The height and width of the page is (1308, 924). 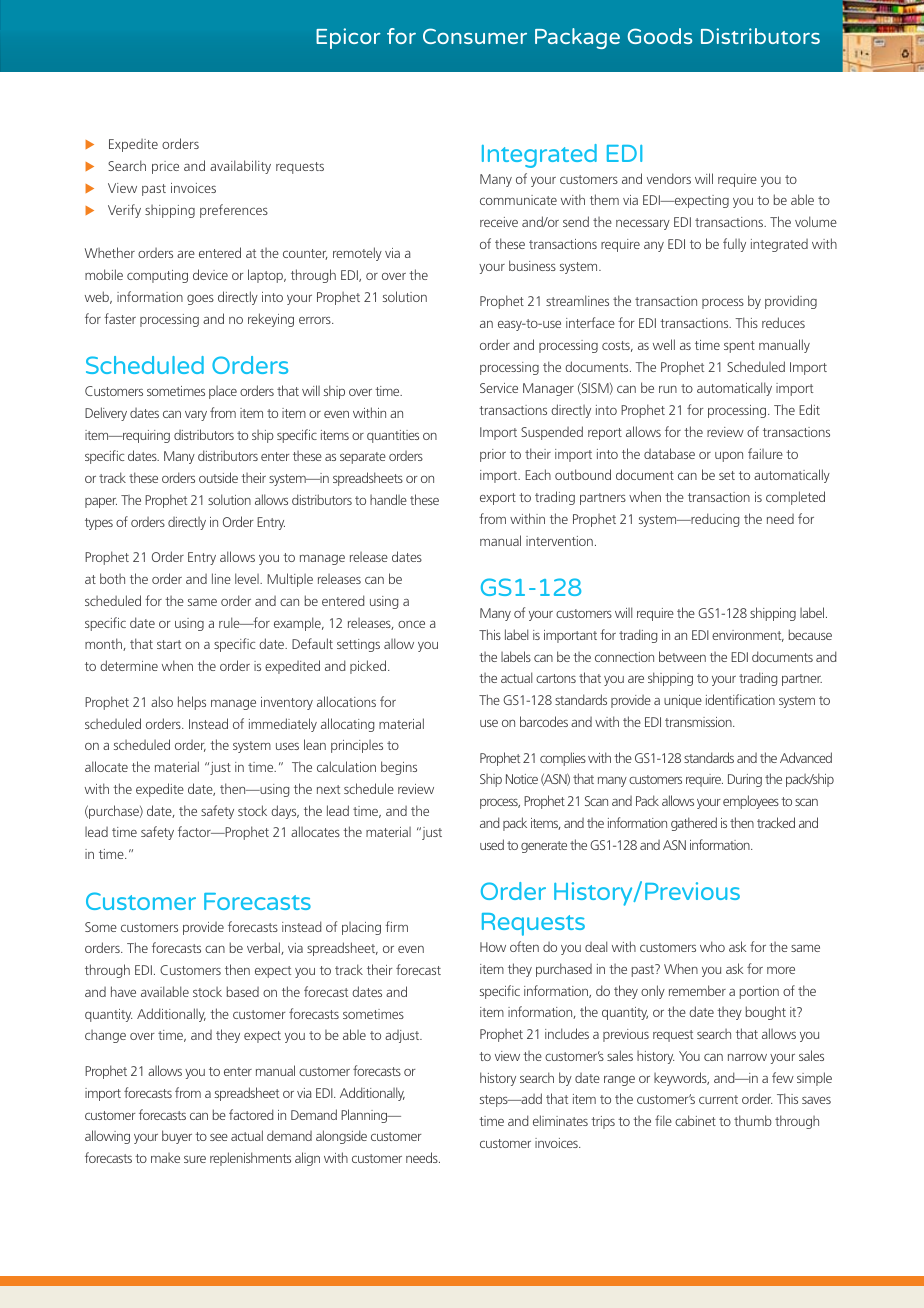 I want to click on price, so click(x=165, y=167).
